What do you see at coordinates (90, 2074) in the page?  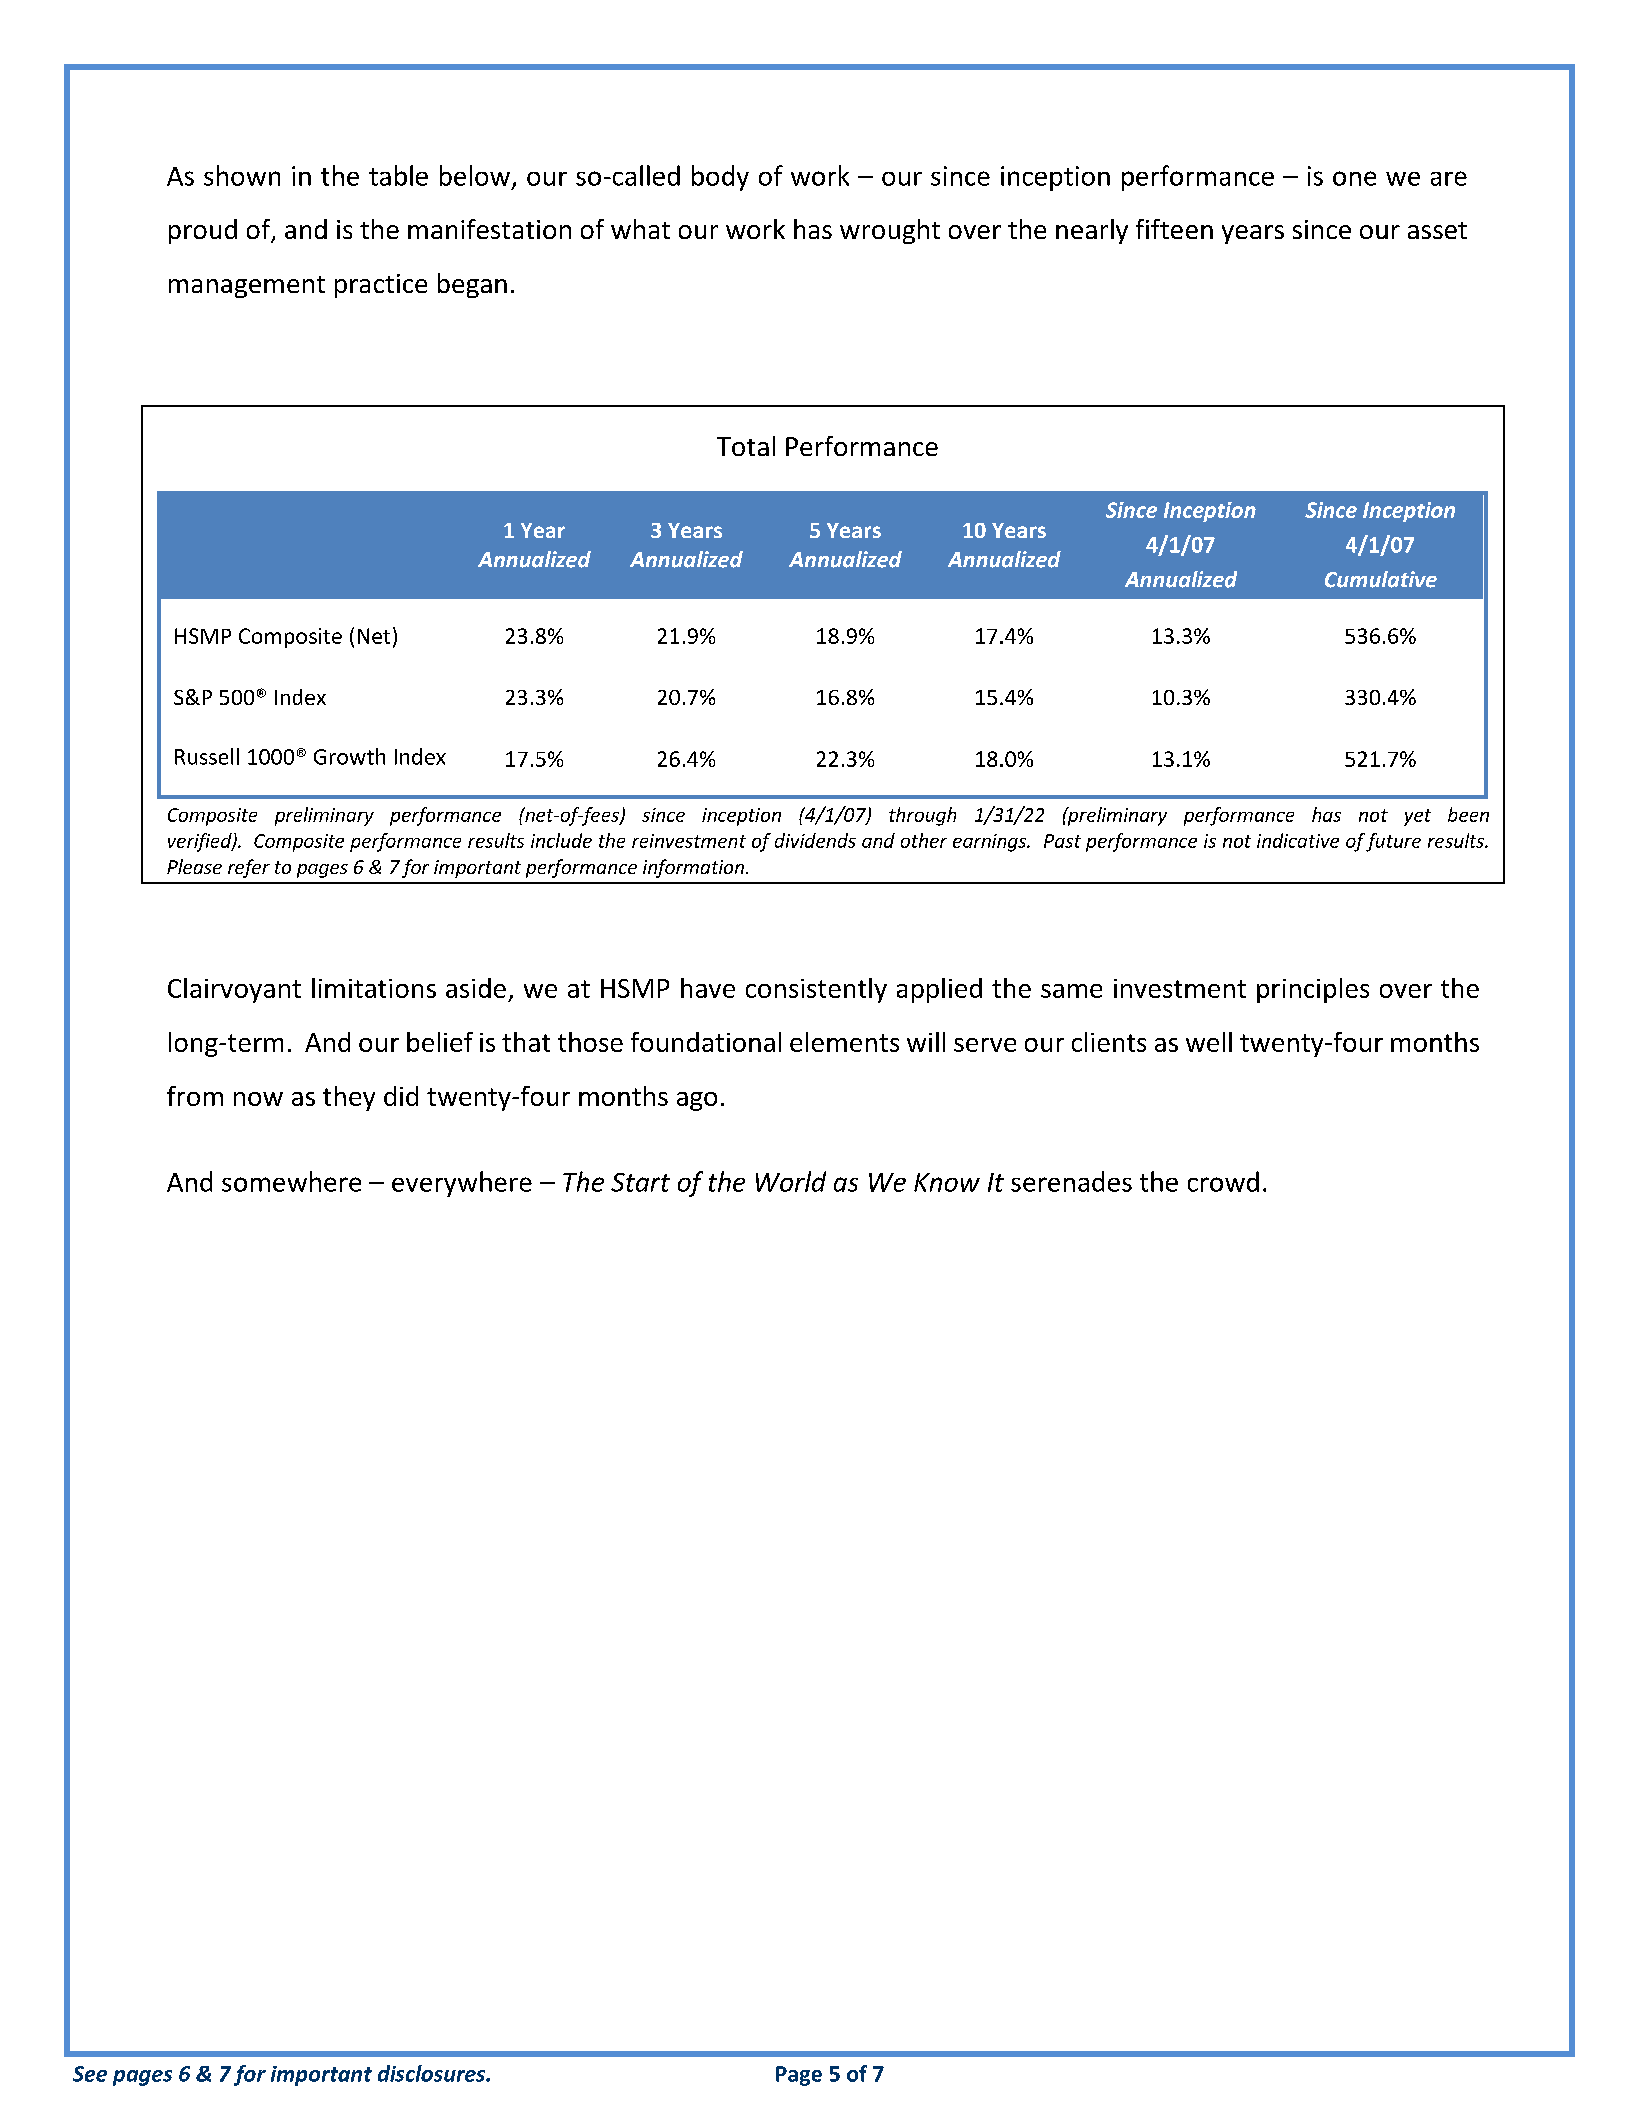 I see `See` at bounding box center [90, 2074].
